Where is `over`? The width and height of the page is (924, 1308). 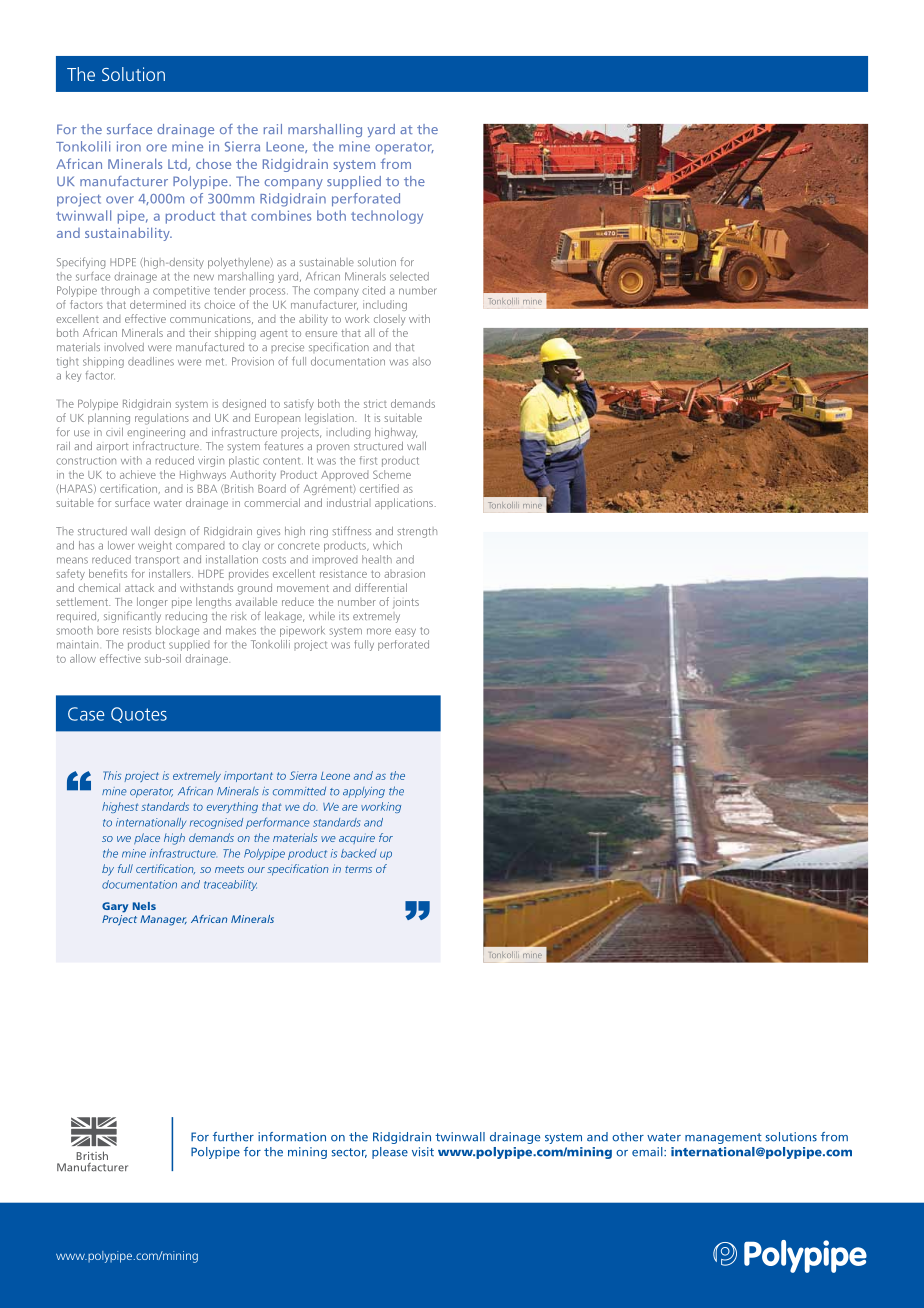
over is located at coordinates (120, 200).
